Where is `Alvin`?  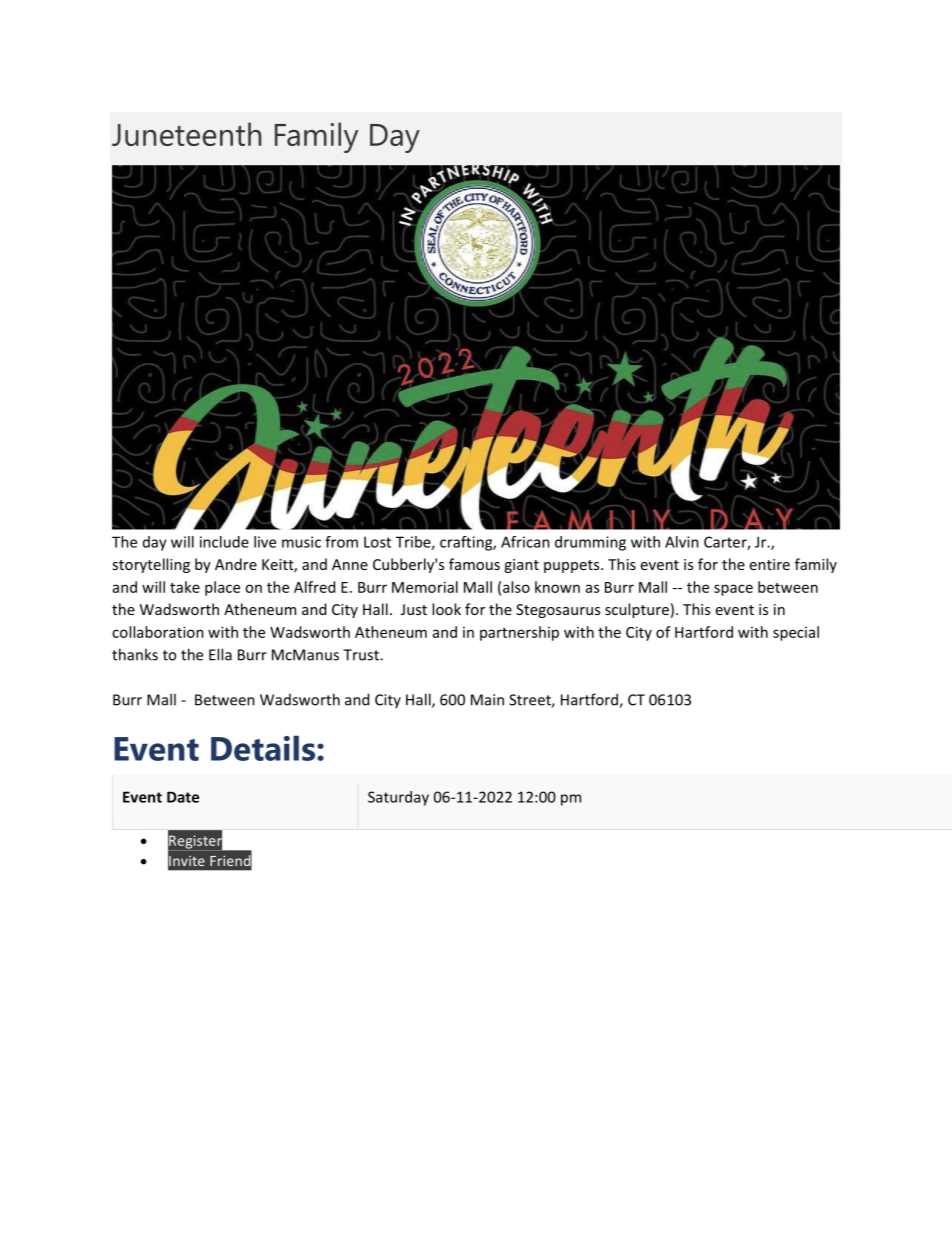 Alvin is located at coordinates (682, 542).
